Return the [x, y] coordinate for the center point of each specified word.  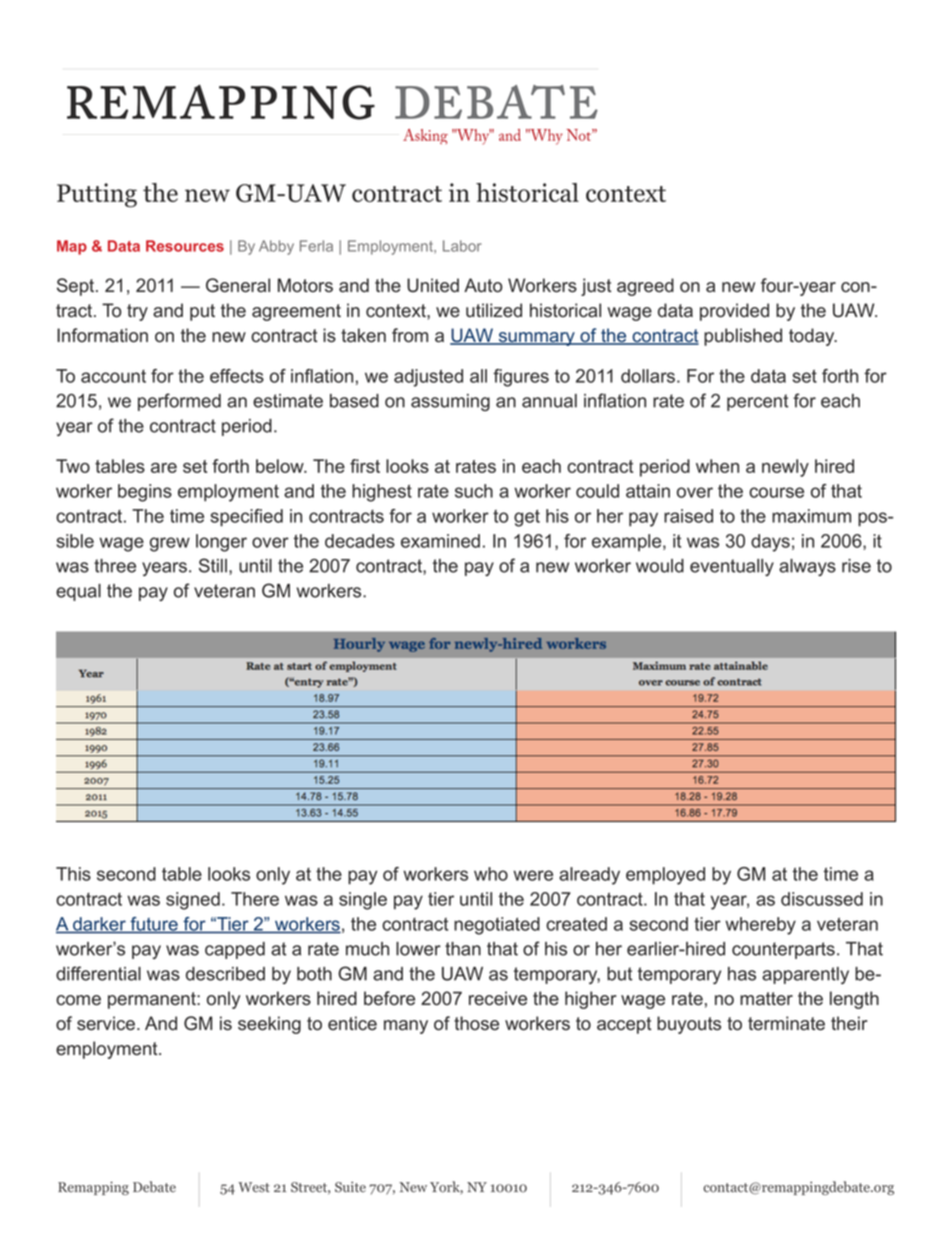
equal [78, 592]
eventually [732, 567]
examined [440, 541]
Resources [185, 246]
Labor [462, 246]
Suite [350, 1187]
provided [734, 312]
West [254, 1187]
